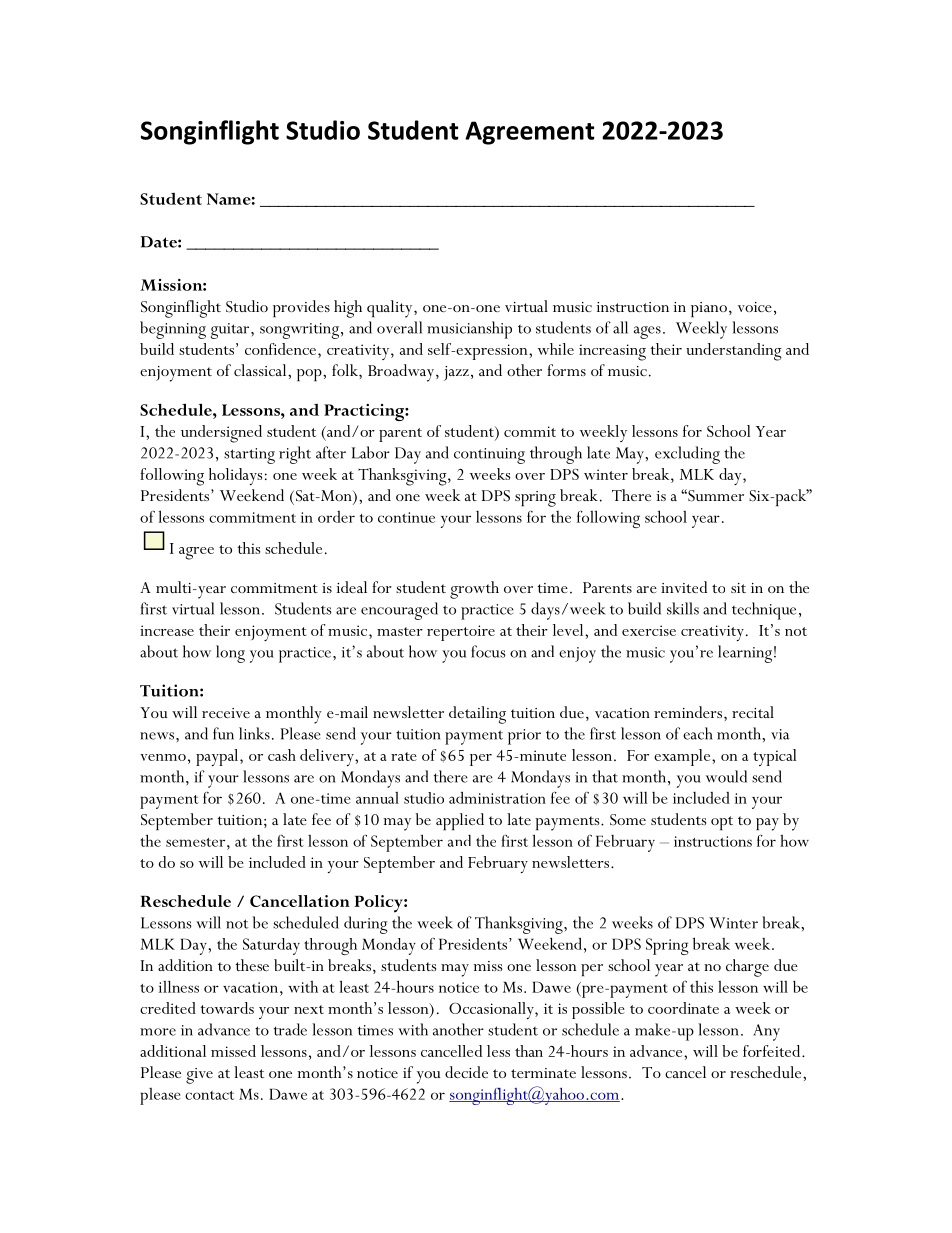  I want to click on receive, so click(226, 713).
